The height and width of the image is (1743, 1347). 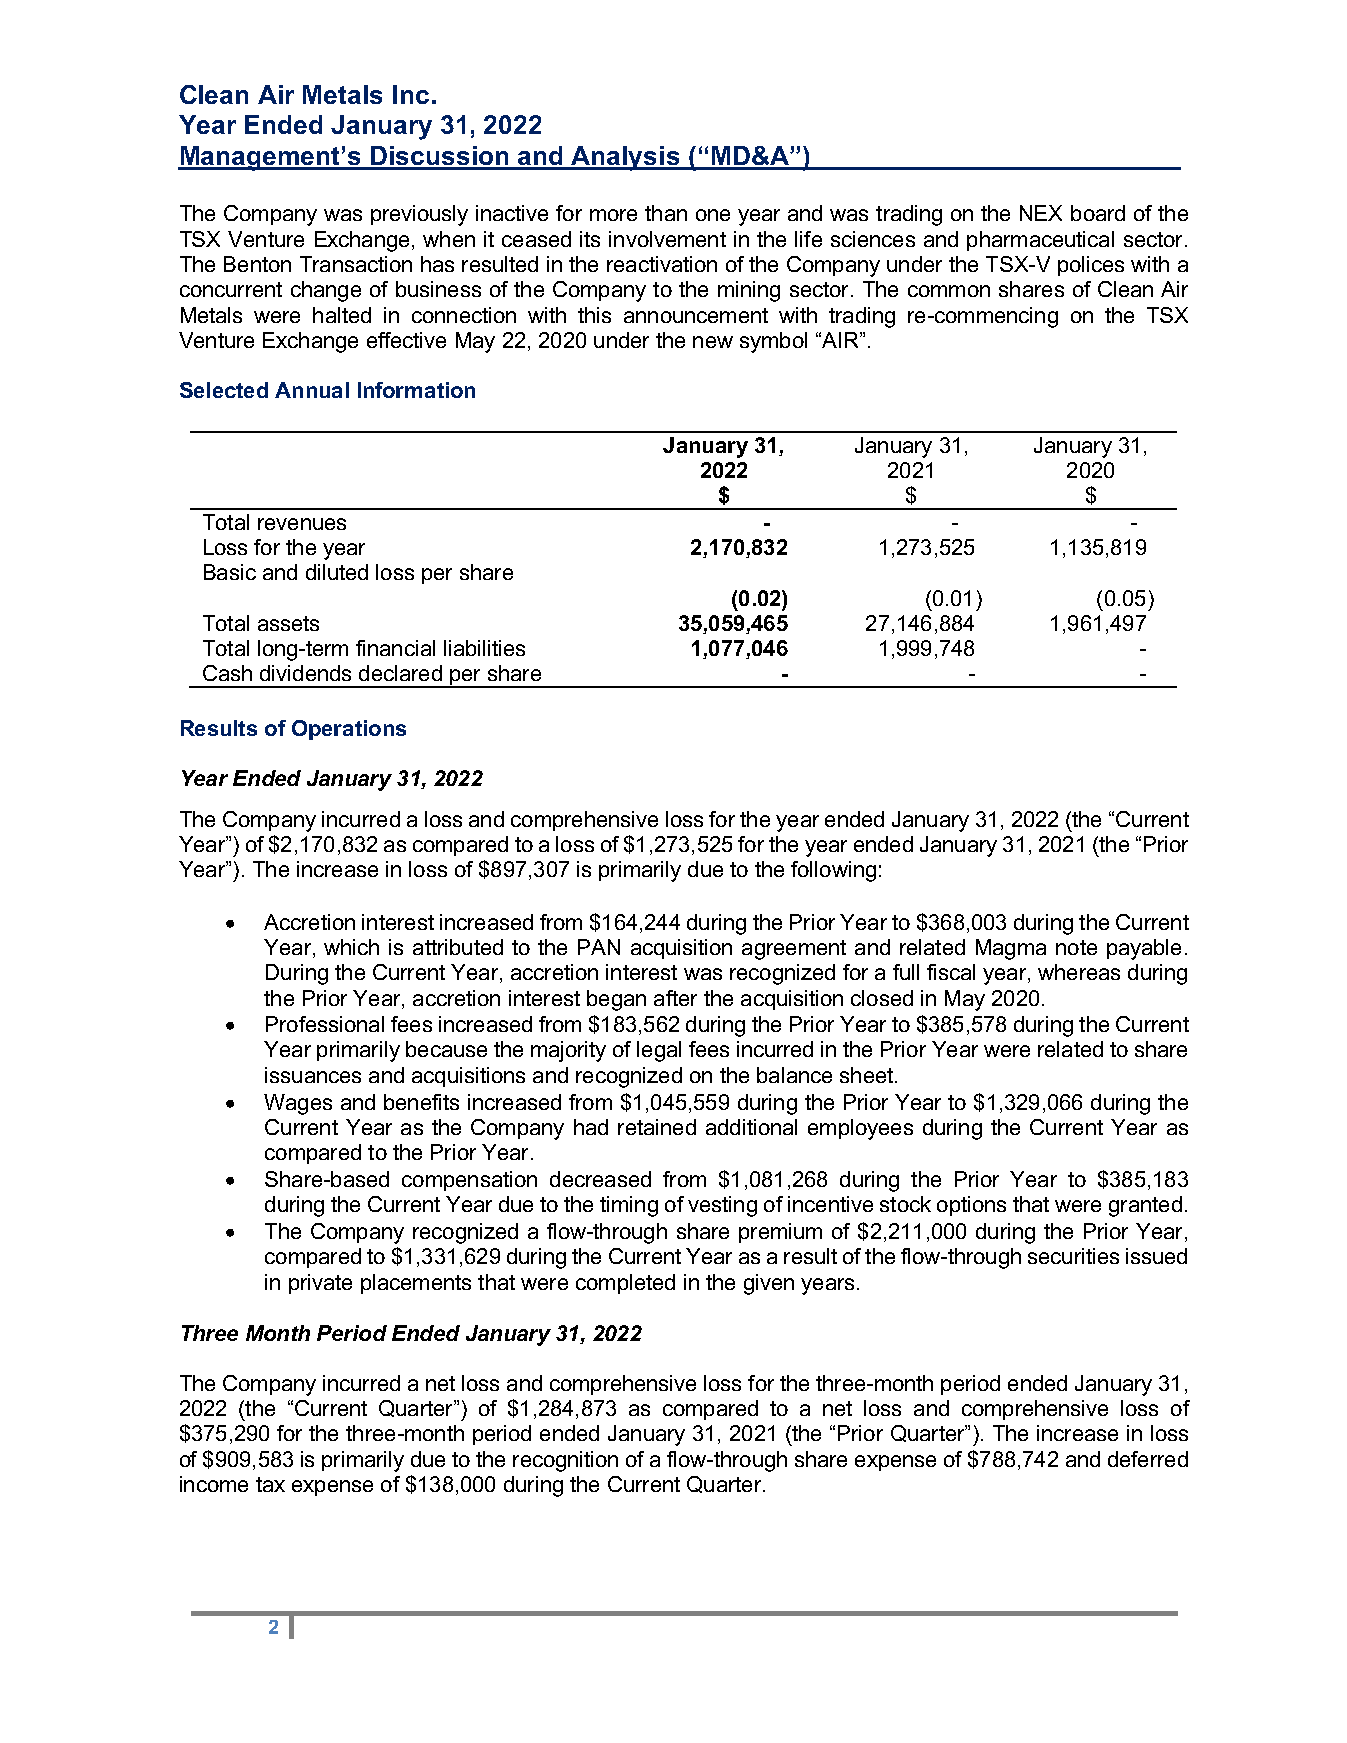 What do you see at coordinates (1041, 213) in the image?
I see `NEX` at bounding box center [1041, 213].
